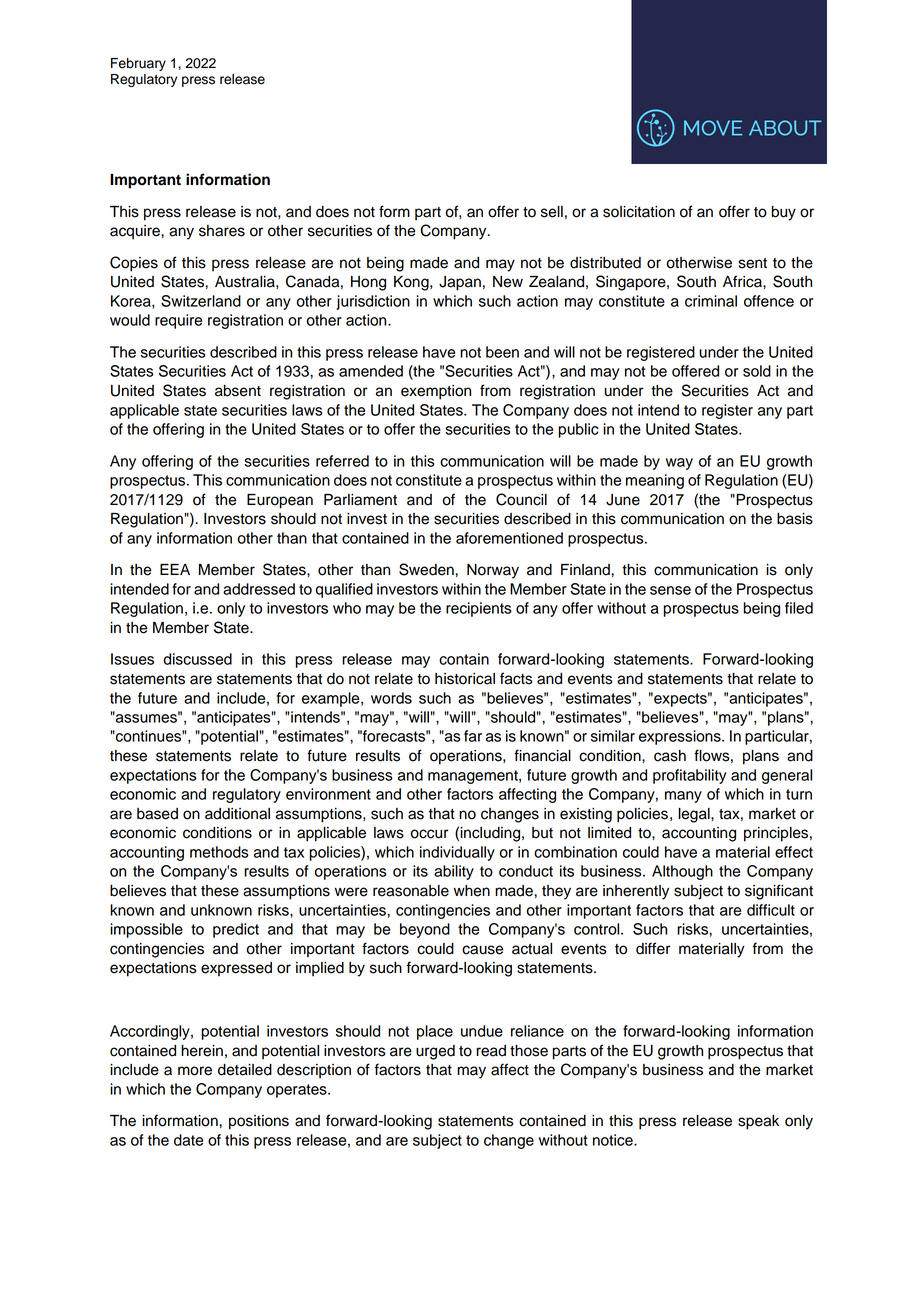 Image resolution: width=924 pixels, height=1308 pixels. Describe the element at coordinates (138, 64) in the page. I see `February` at that location.
